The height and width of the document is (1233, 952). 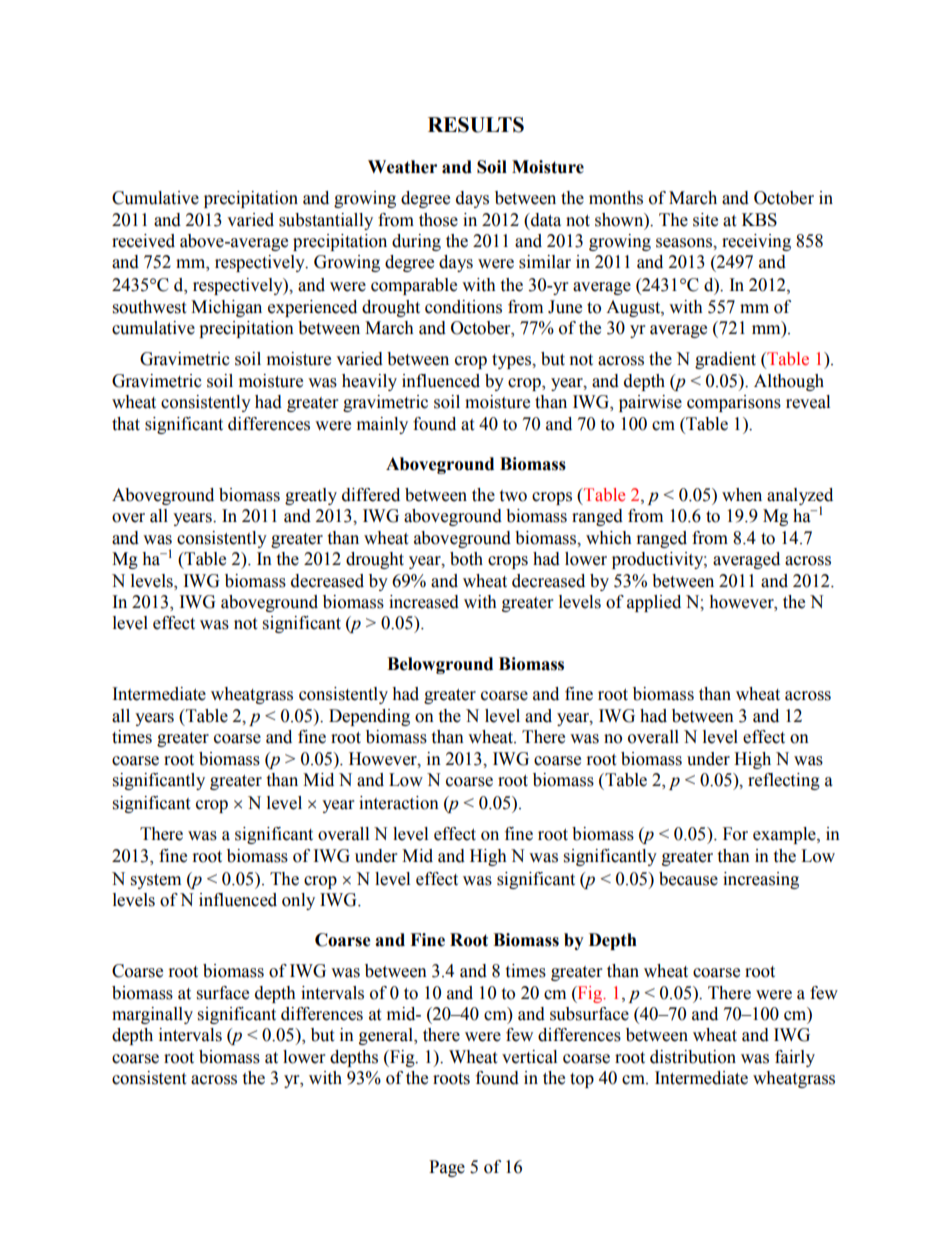 I want to click on applied, so click(x=654, y=603).
